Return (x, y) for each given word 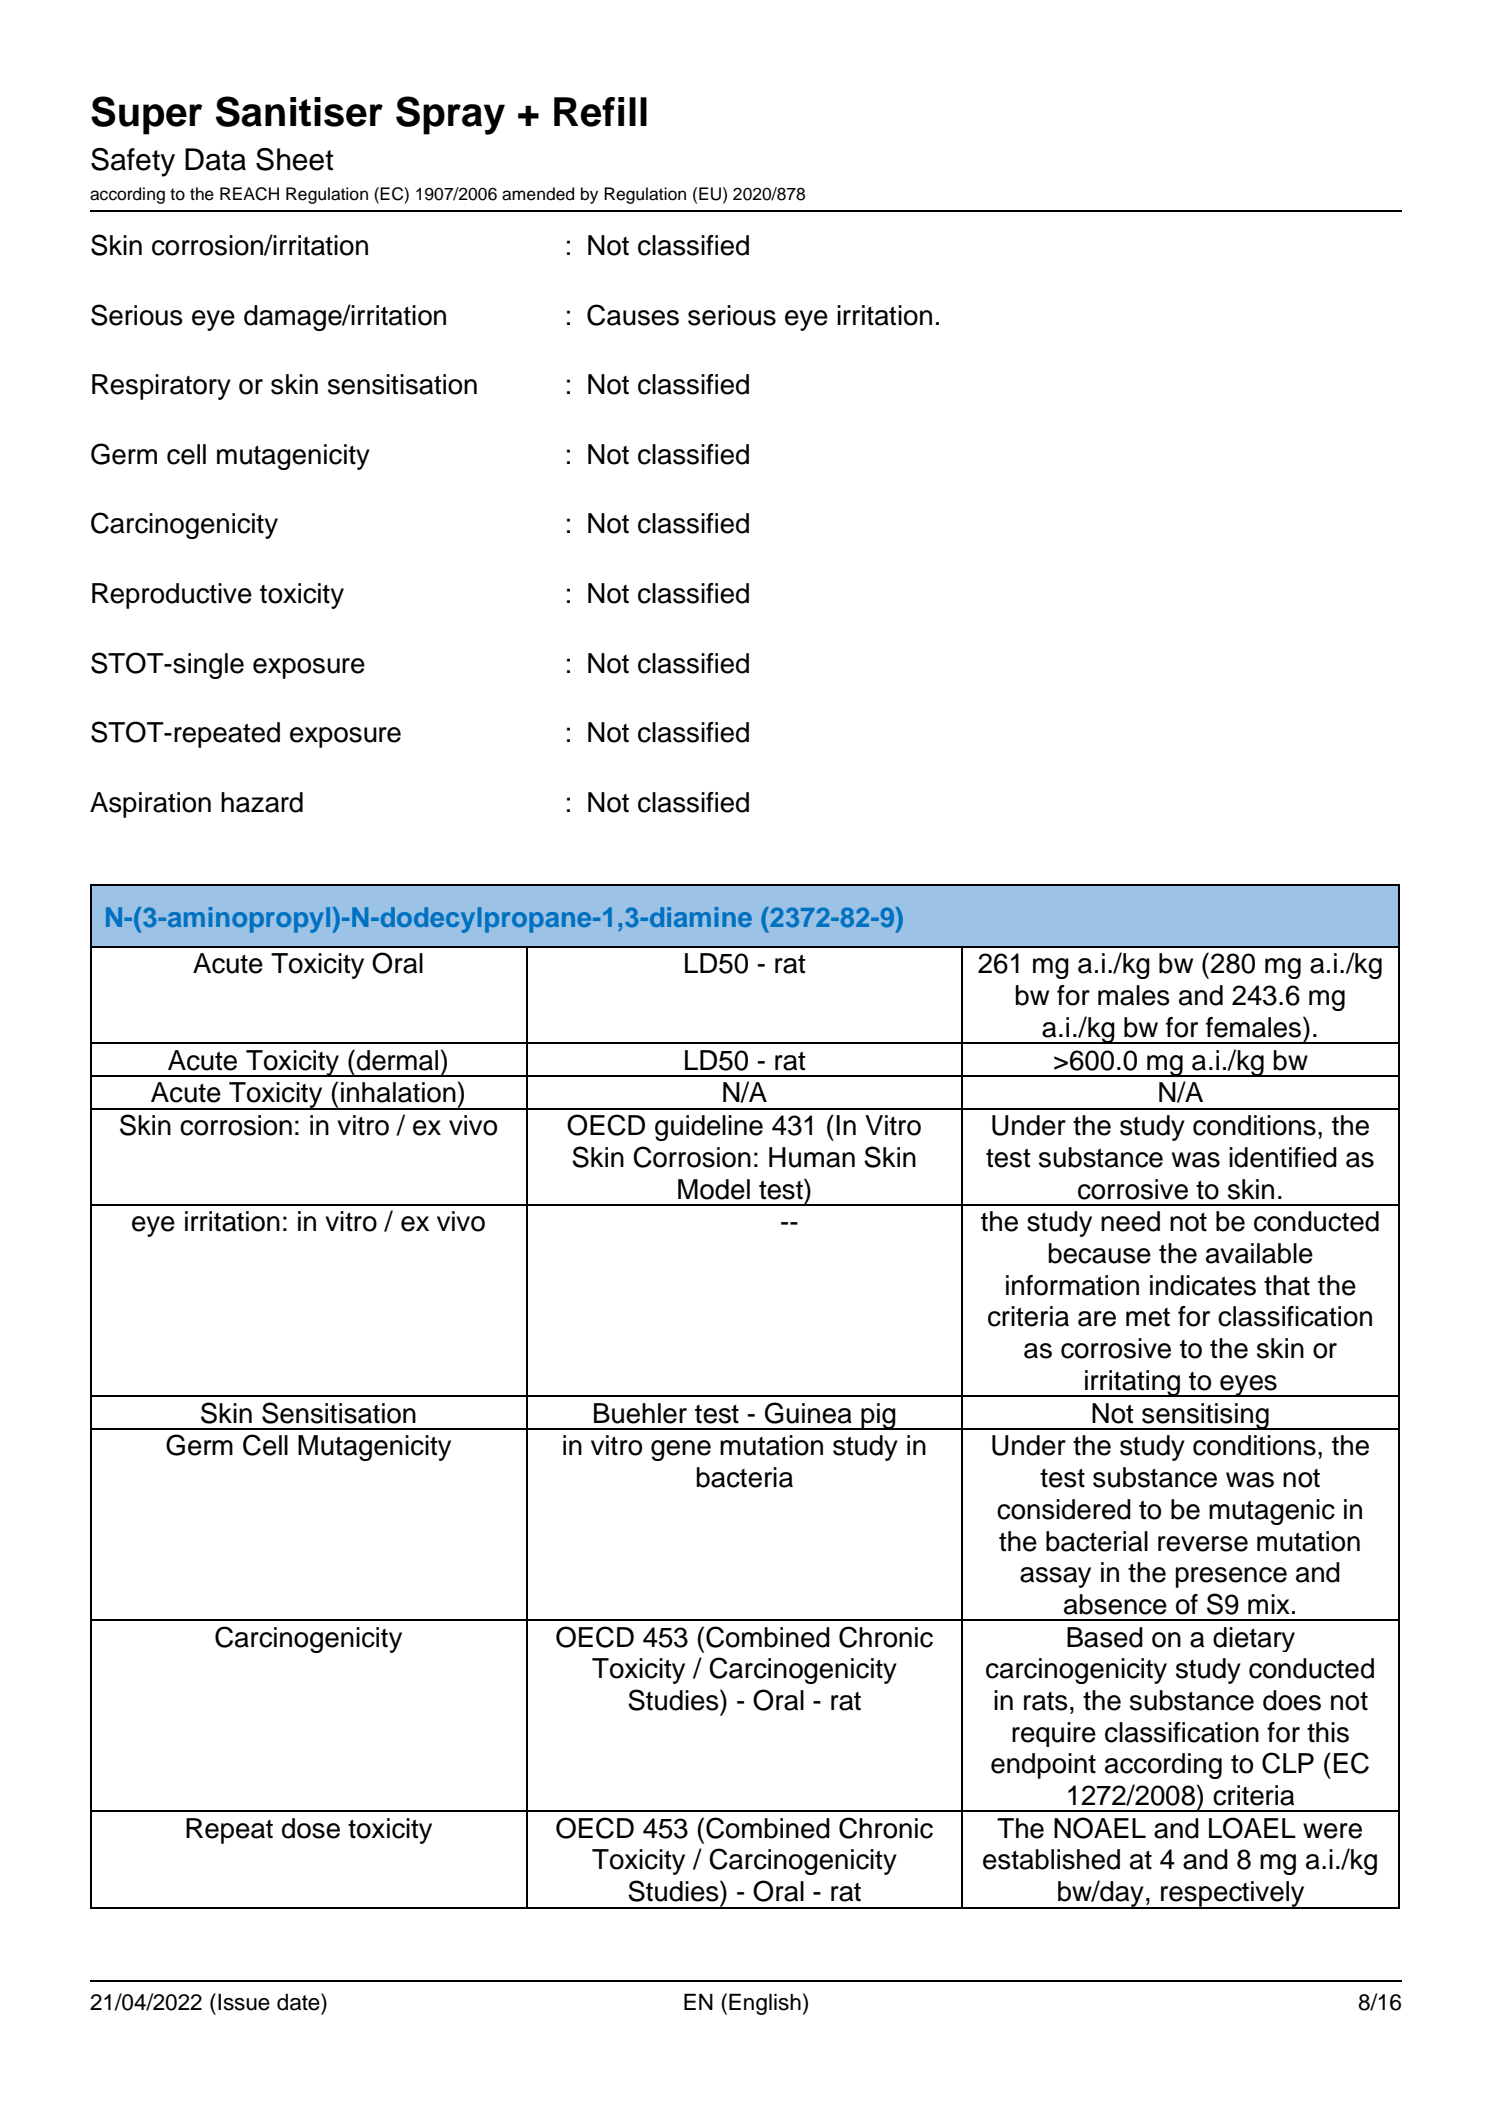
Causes (633, 315)
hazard (262, 802)
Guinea (808, 1413)
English (765, 2004)
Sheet (294, 159)
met (1148, 1317)
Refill (600, 112)
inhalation (398, 1092)
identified (1283, 1157)
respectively (1233, 1895)
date (299, 2002)
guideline (709, 1128)
